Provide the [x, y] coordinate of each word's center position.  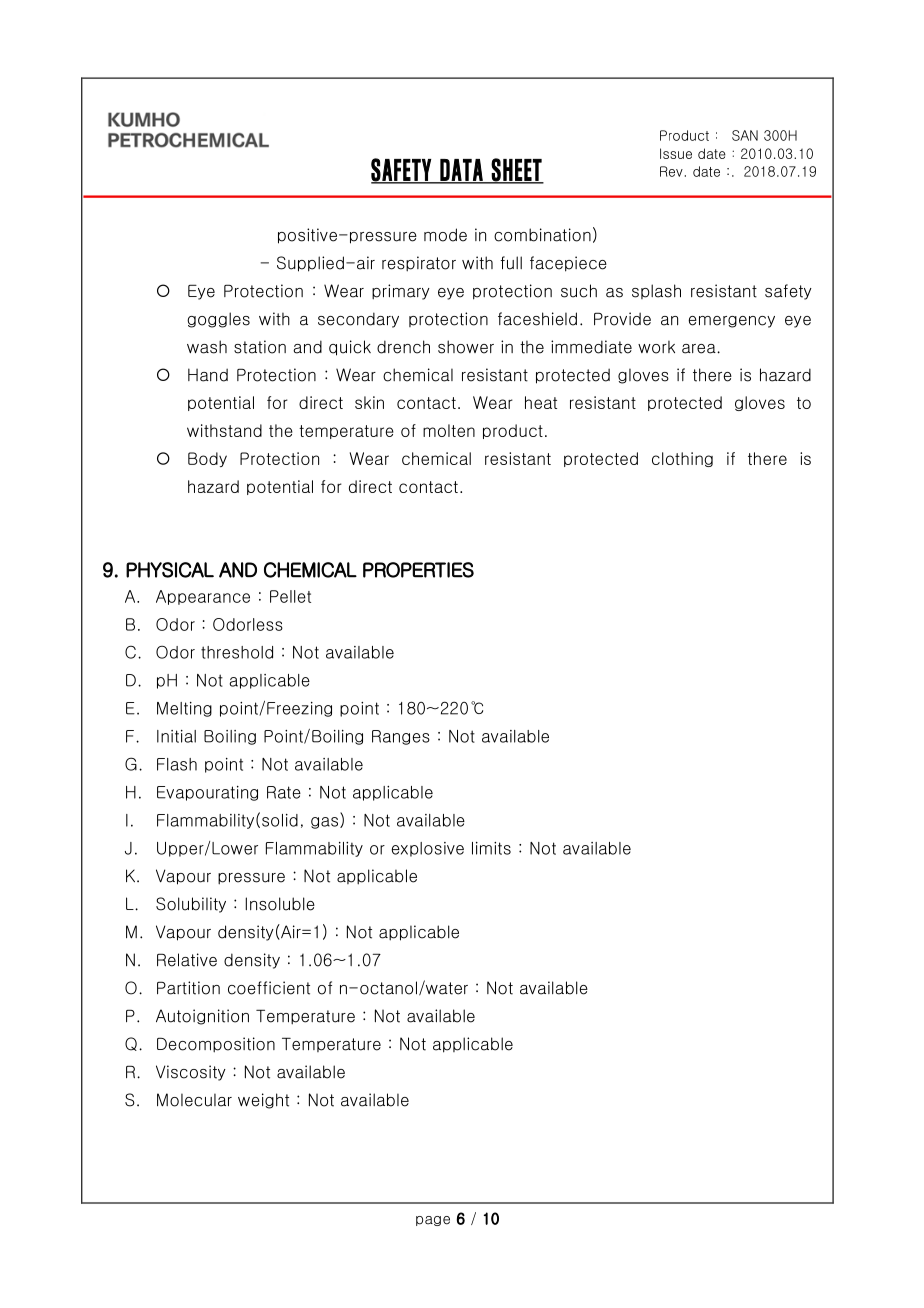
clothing [682, 459]
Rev [671, 171]
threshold [237, 652]
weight [263, 1101]
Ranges [401, 737]
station [260, 347]
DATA [461, 171]
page [433, 1221]
